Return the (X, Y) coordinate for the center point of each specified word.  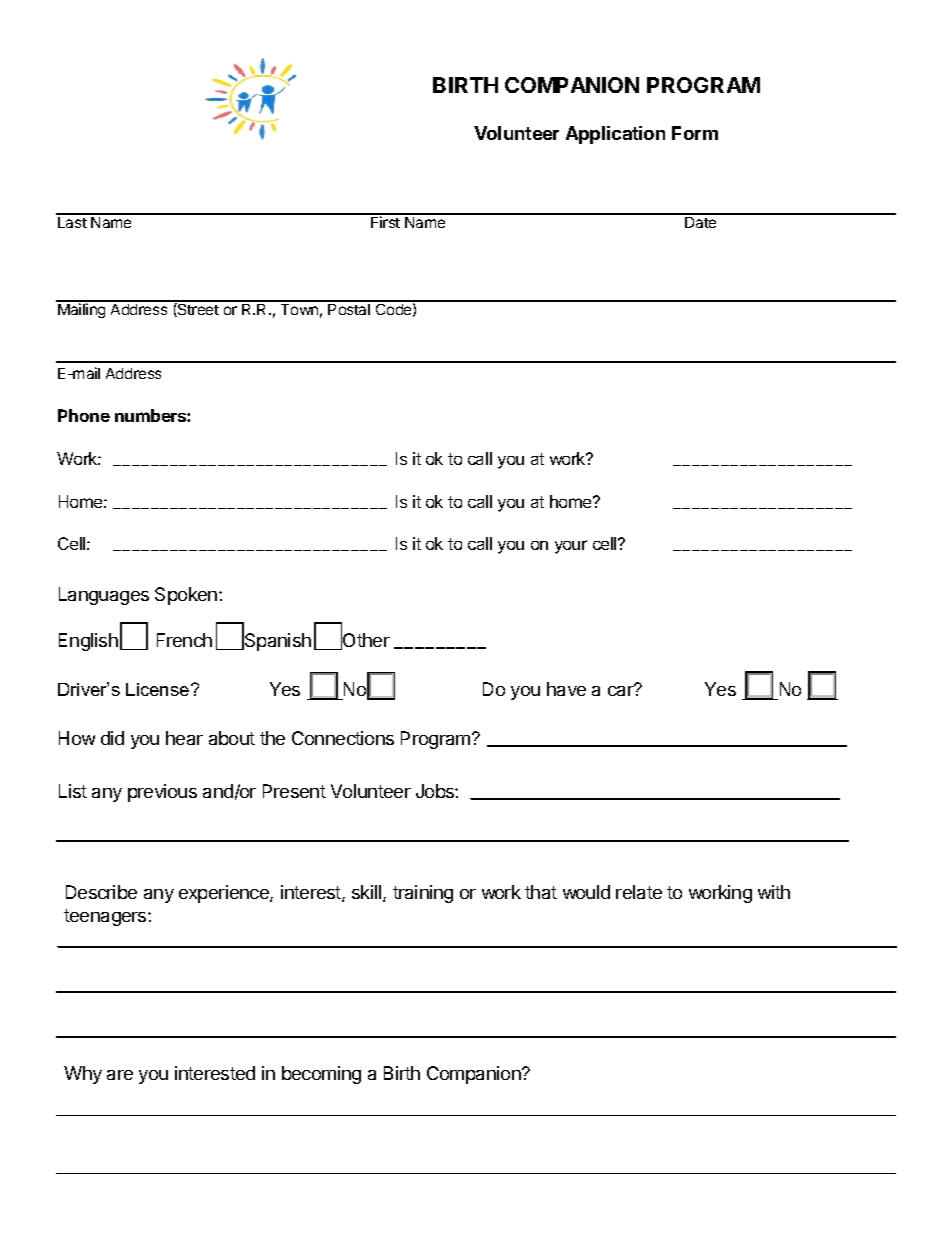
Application (615, 135)
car (622, 690)
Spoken (186, 596)
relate (639, 892)
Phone (84, 415)
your (571, 547)
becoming (321, 1075)
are (120, 1075)
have (566, 689)
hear (184, 738)
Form (695, 133)
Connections (343, 738)
